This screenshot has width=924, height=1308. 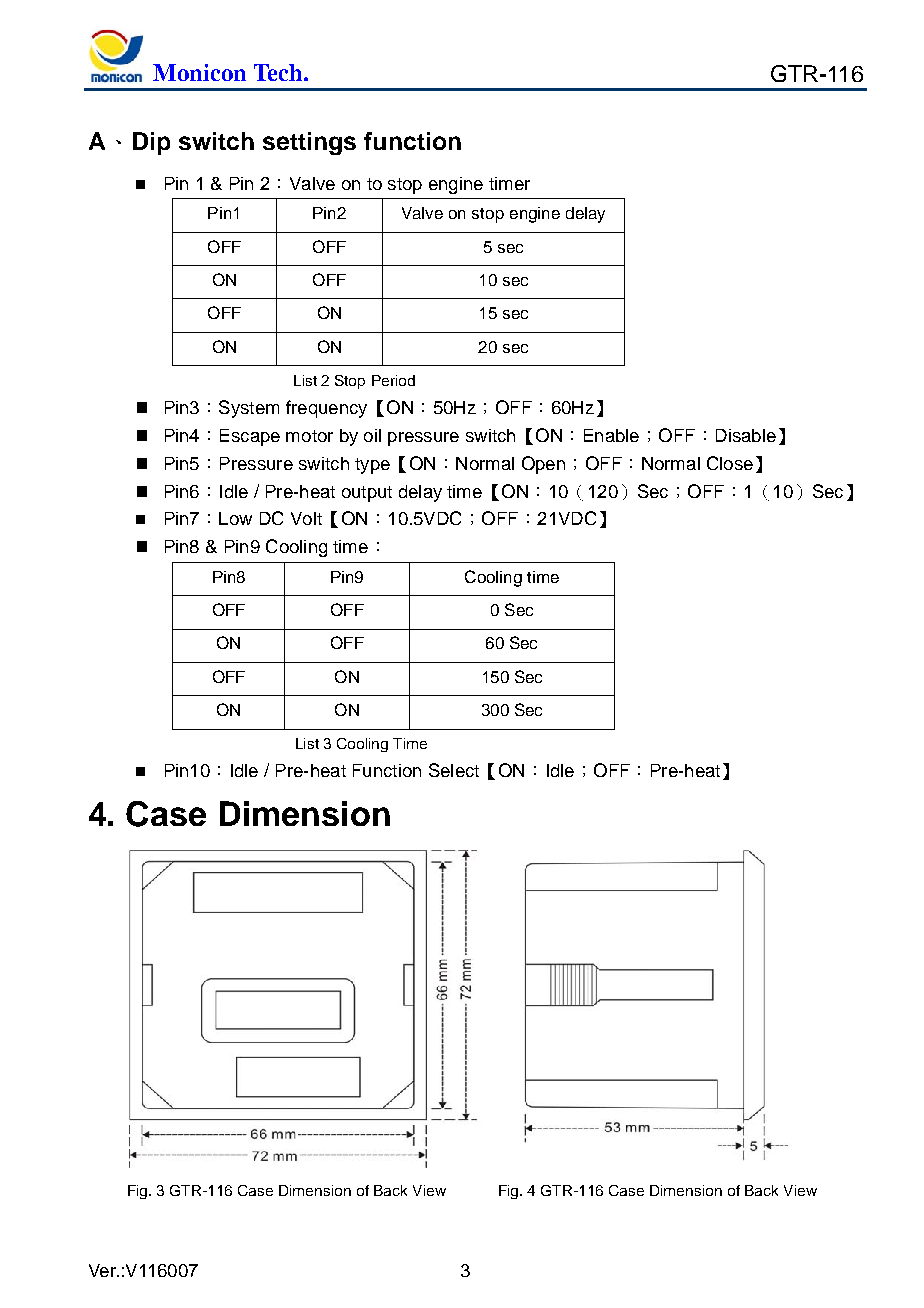 What do you see at coordinates (279, 72) in the screenshot?
I see `Tech` at bounding box center [279, 72].
